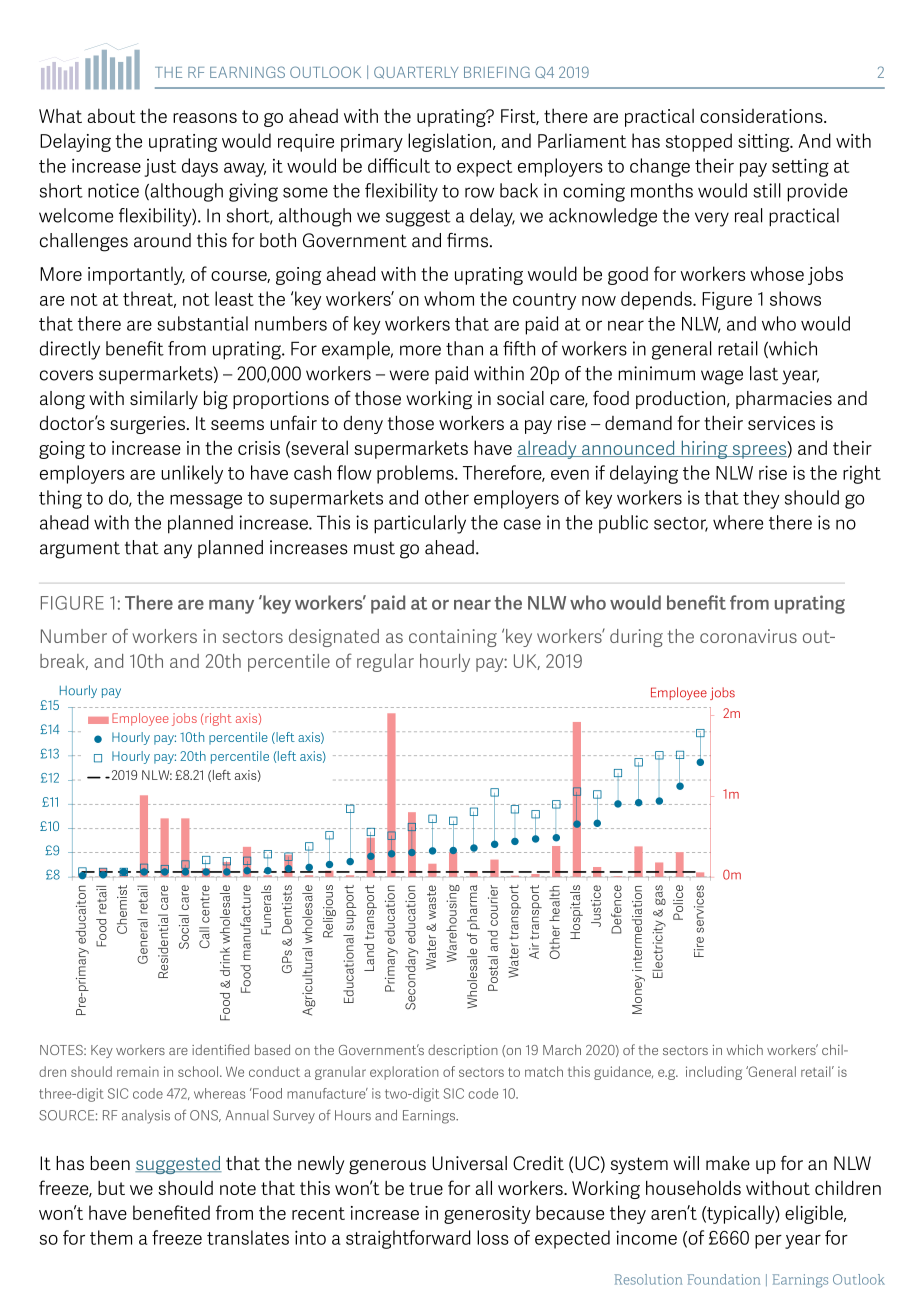 Image resolution: width=924 pixels, height=1308 pixels. What do you see at coordinates (449, 142) in the screenshot?
I see `legislation` at bounding box center [449, 142].
